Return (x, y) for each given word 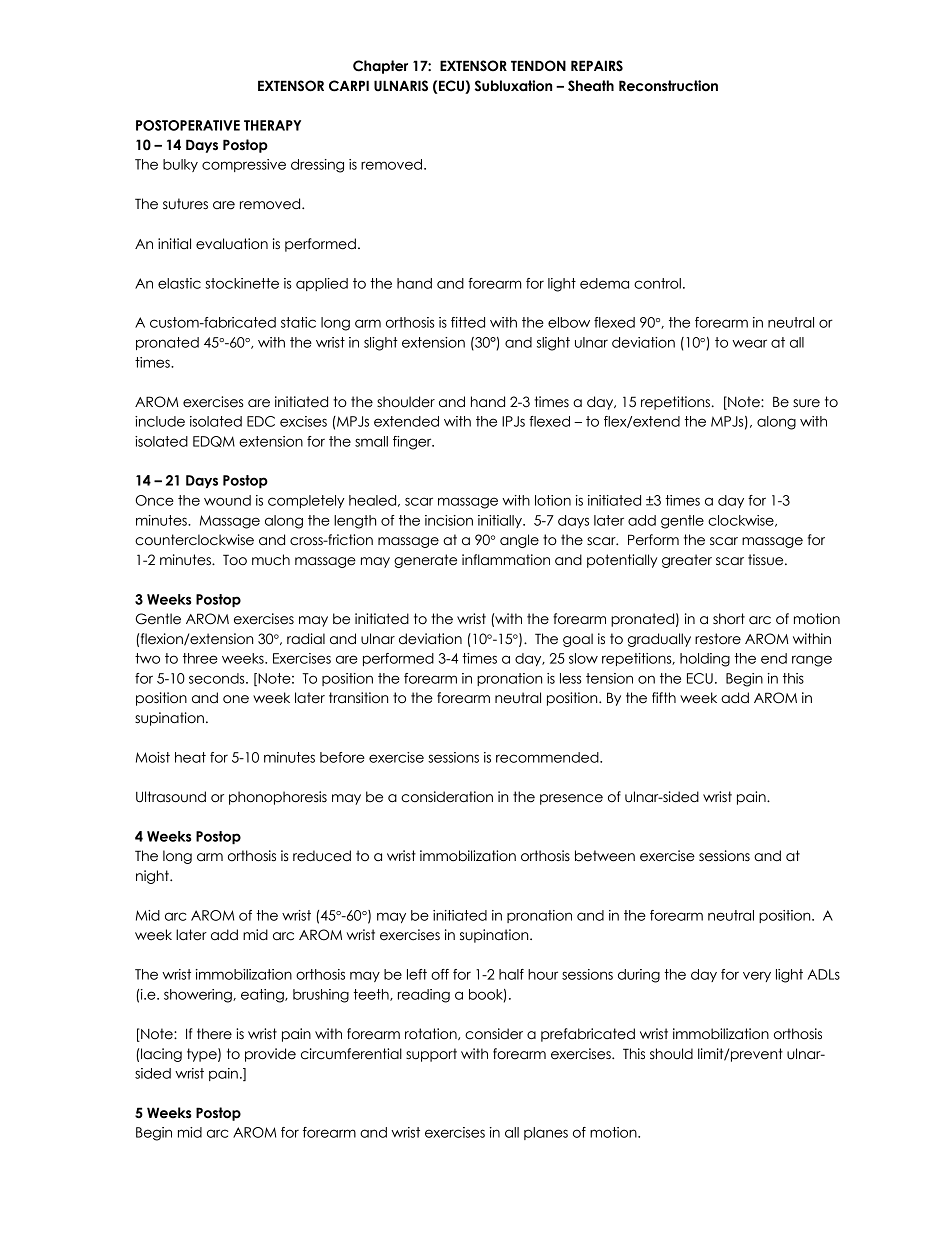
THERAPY (272, 125)
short (729, 619)
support (431, 1055)
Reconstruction (668, 86)
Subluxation (513, 86)
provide (270, 1055)
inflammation (506, 560)
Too (235, 560)
